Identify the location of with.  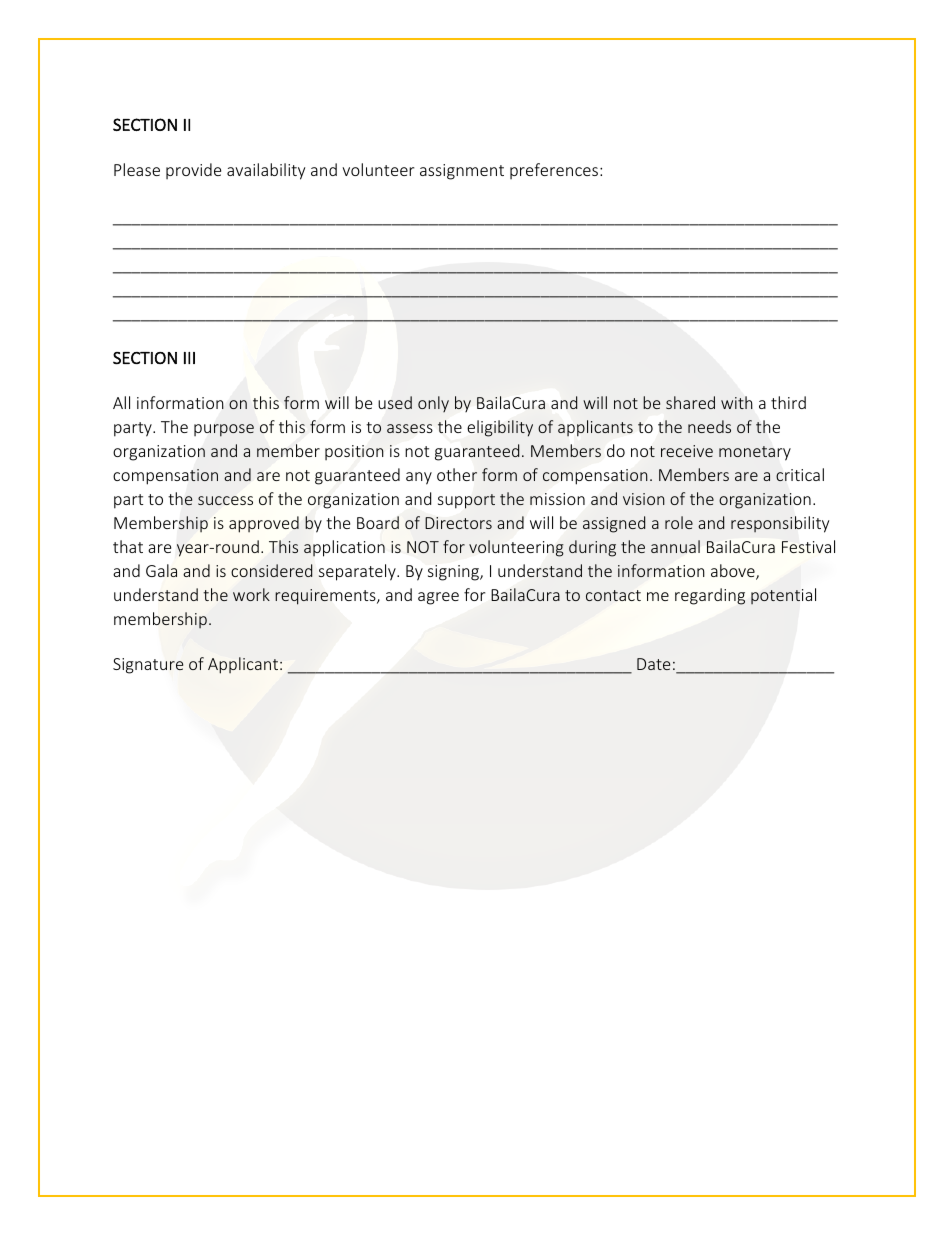
(737, 402).
